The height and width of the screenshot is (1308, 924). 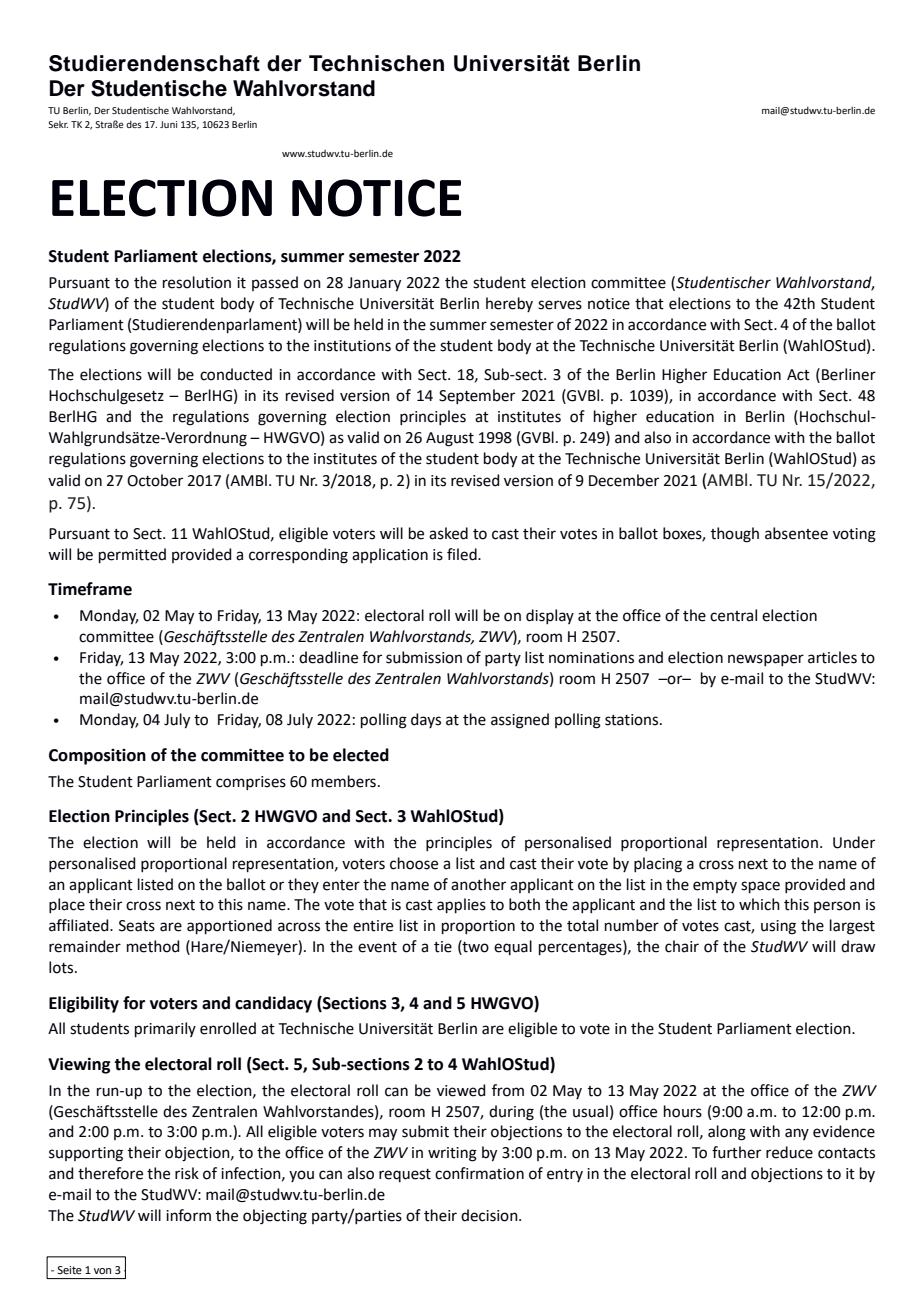 What do you see at coordinates (490, 1215) in the screenshot?
I see `decision` at bounding box center [490, 1215].
